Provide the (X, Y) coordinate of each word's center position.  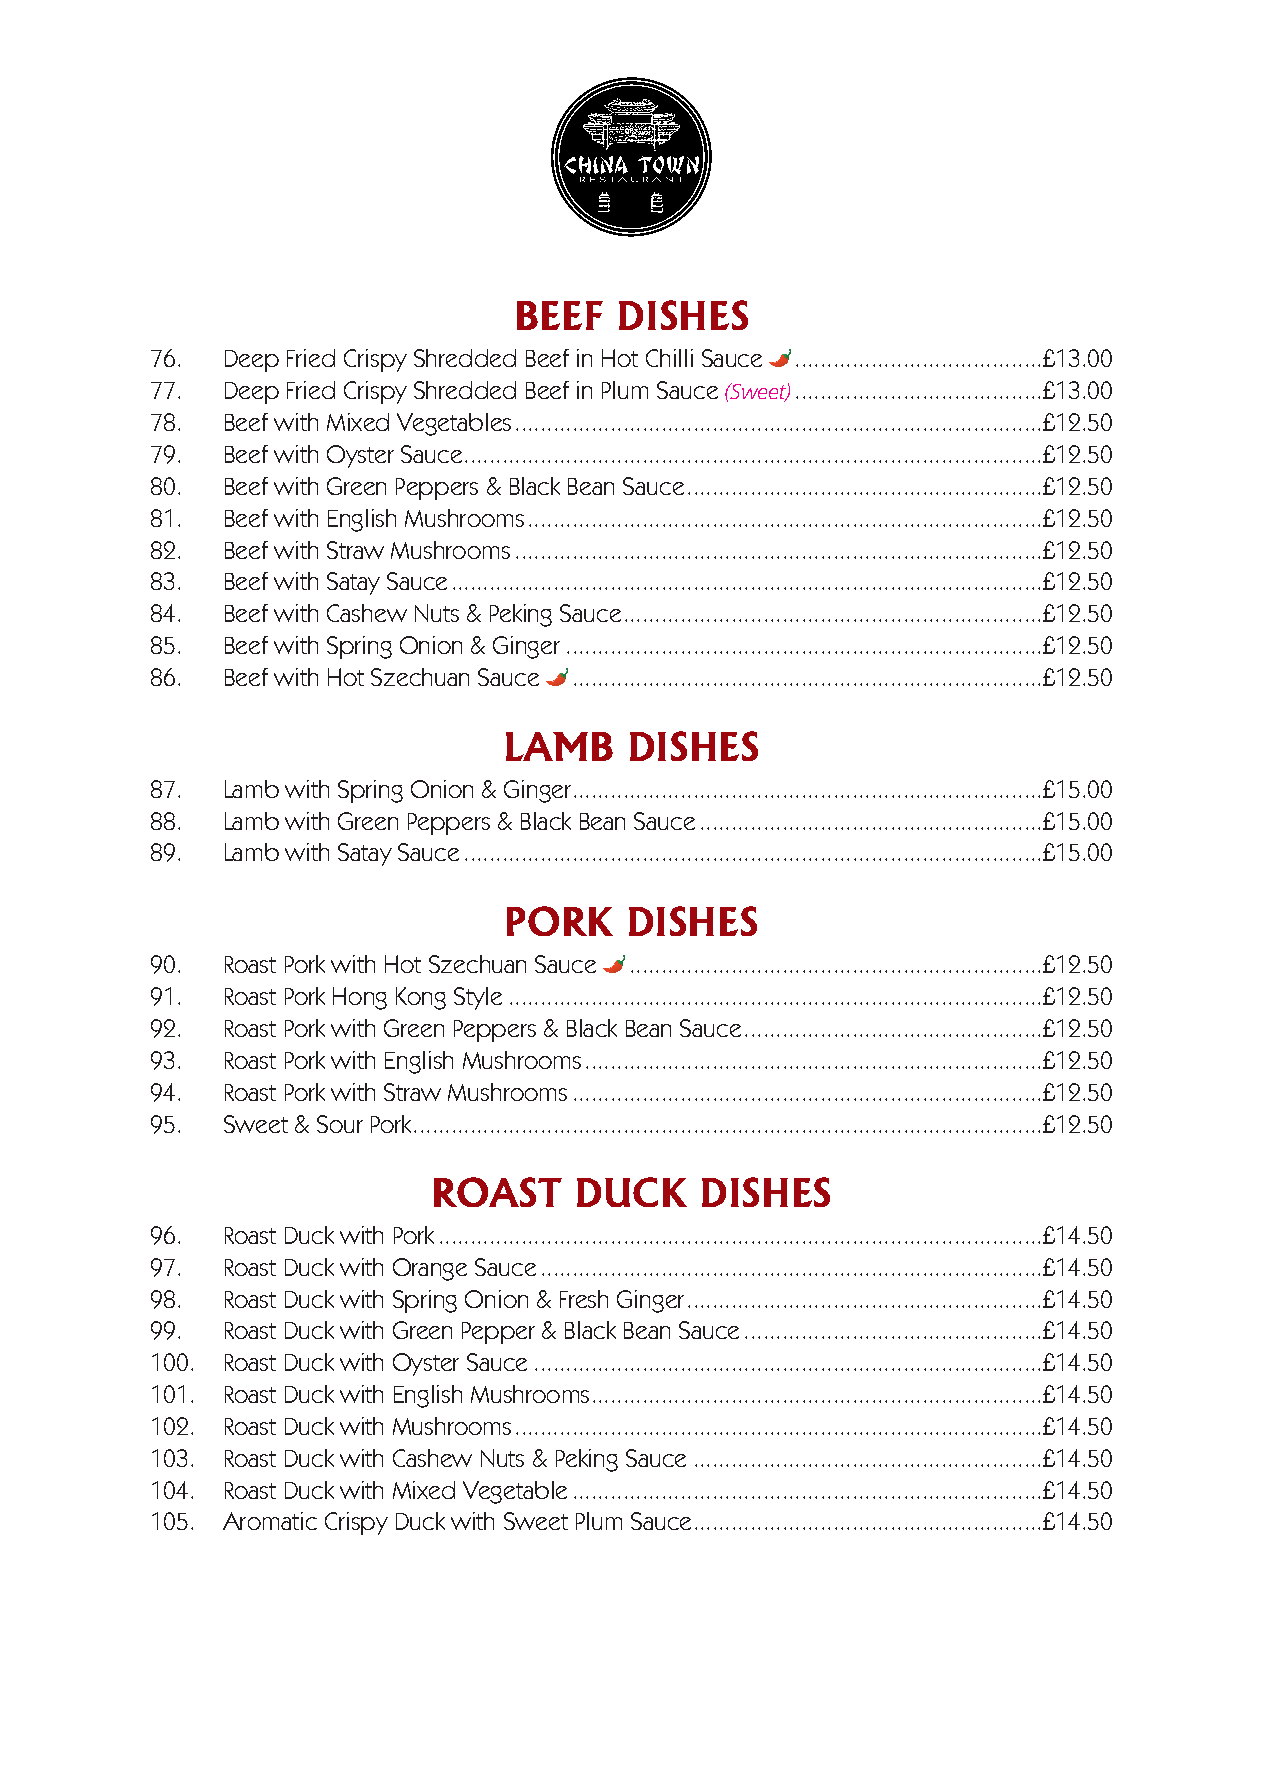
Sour (340, 1124)
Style (478, 998)
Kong (421, 998)
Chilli (669, 358)
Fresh (584, 1299)
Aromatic (270, 1521)
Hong (360, 998)
